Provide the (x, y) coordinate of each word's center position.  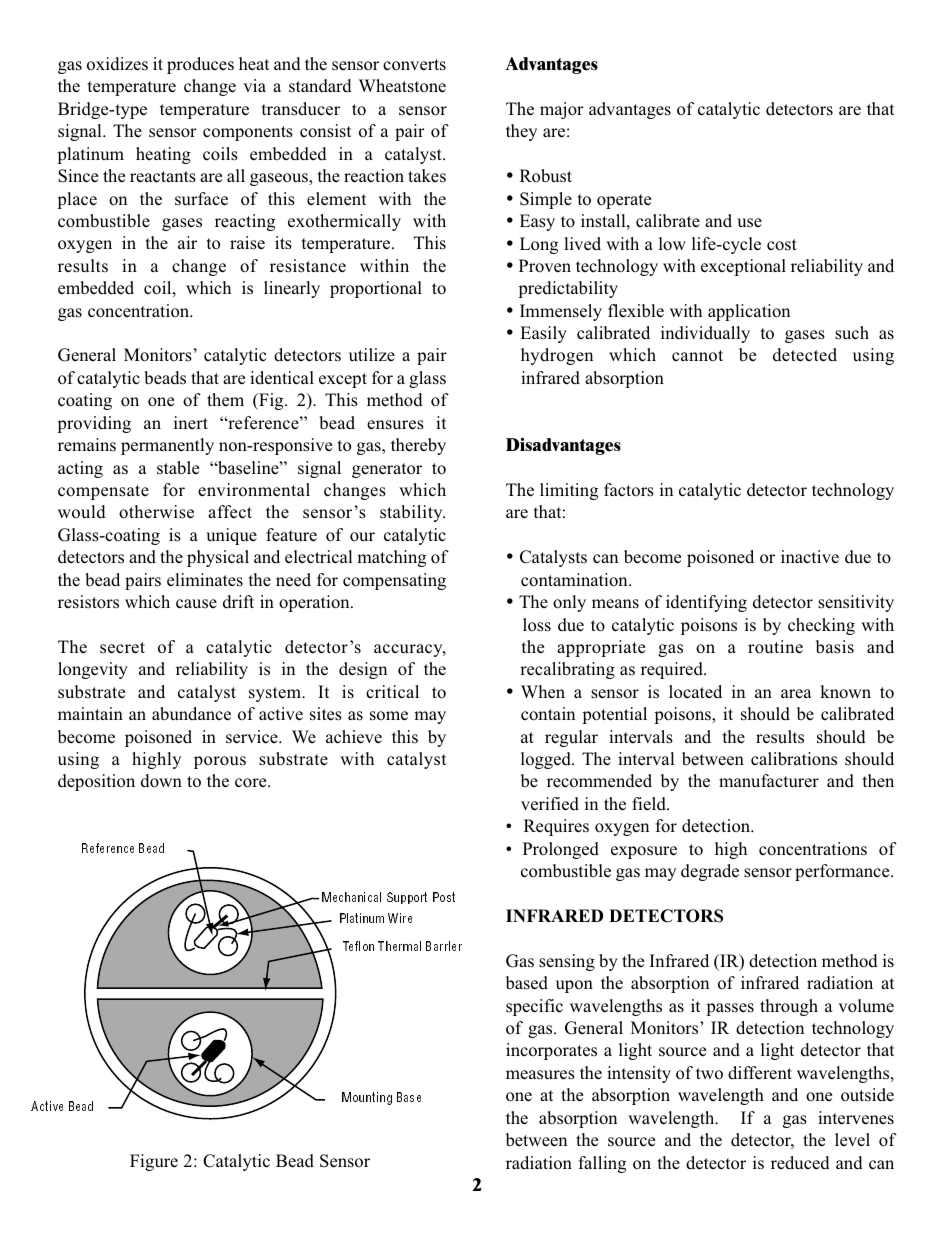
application (749, 312)
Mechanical (351, 897)
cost (782, 245)
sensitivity (856, 603)
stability (412, 513)
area (796, 694)
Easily (543, 334)
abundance (191, 714)
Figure (154, 1162)
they (521, 132)
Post (444, 897)
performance (843, 872)
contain (548, 714)
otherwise (156, 512)
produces (200, 65)
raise (247, 243)
